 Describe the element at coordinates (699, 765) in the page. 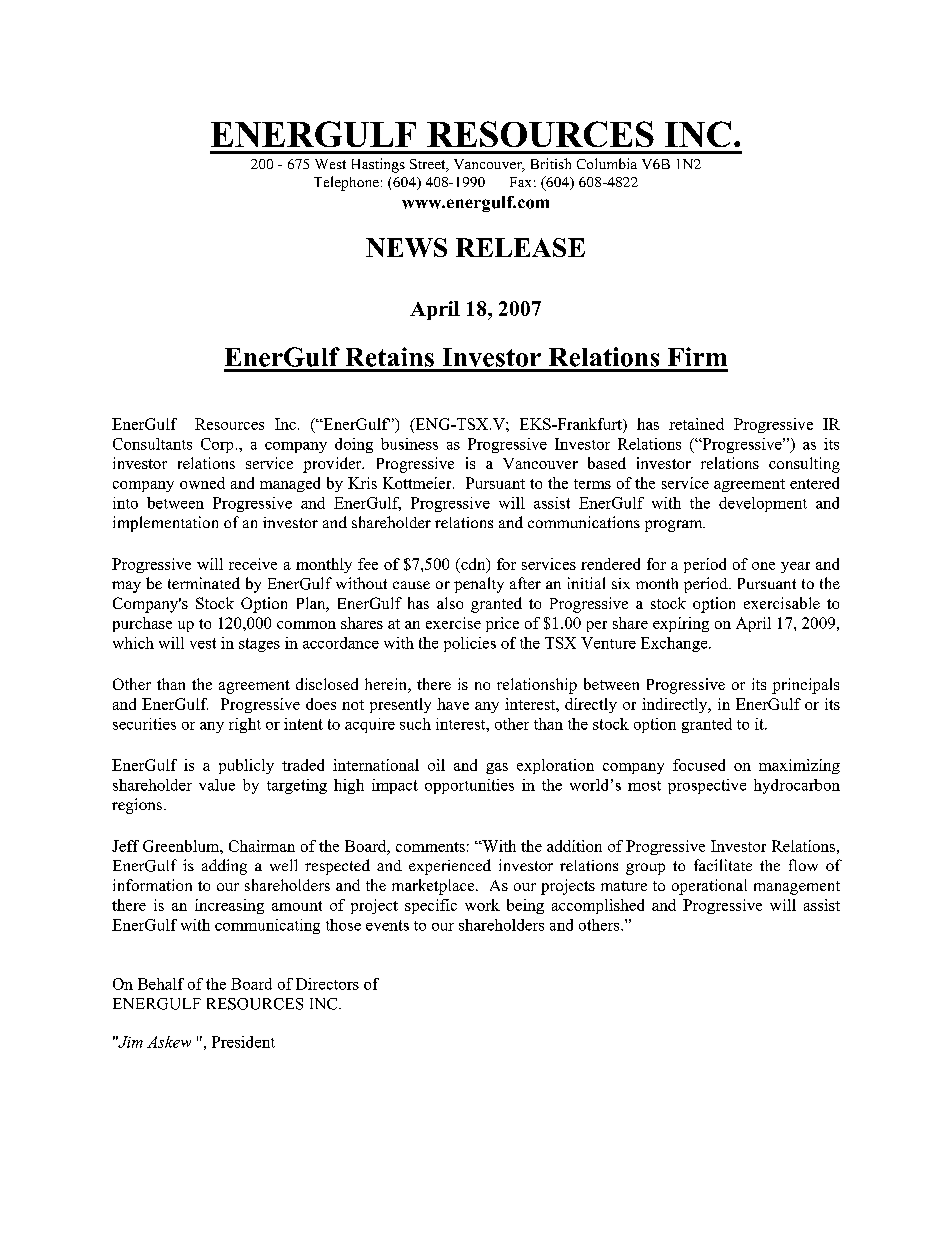

I see `focused` at that location.
